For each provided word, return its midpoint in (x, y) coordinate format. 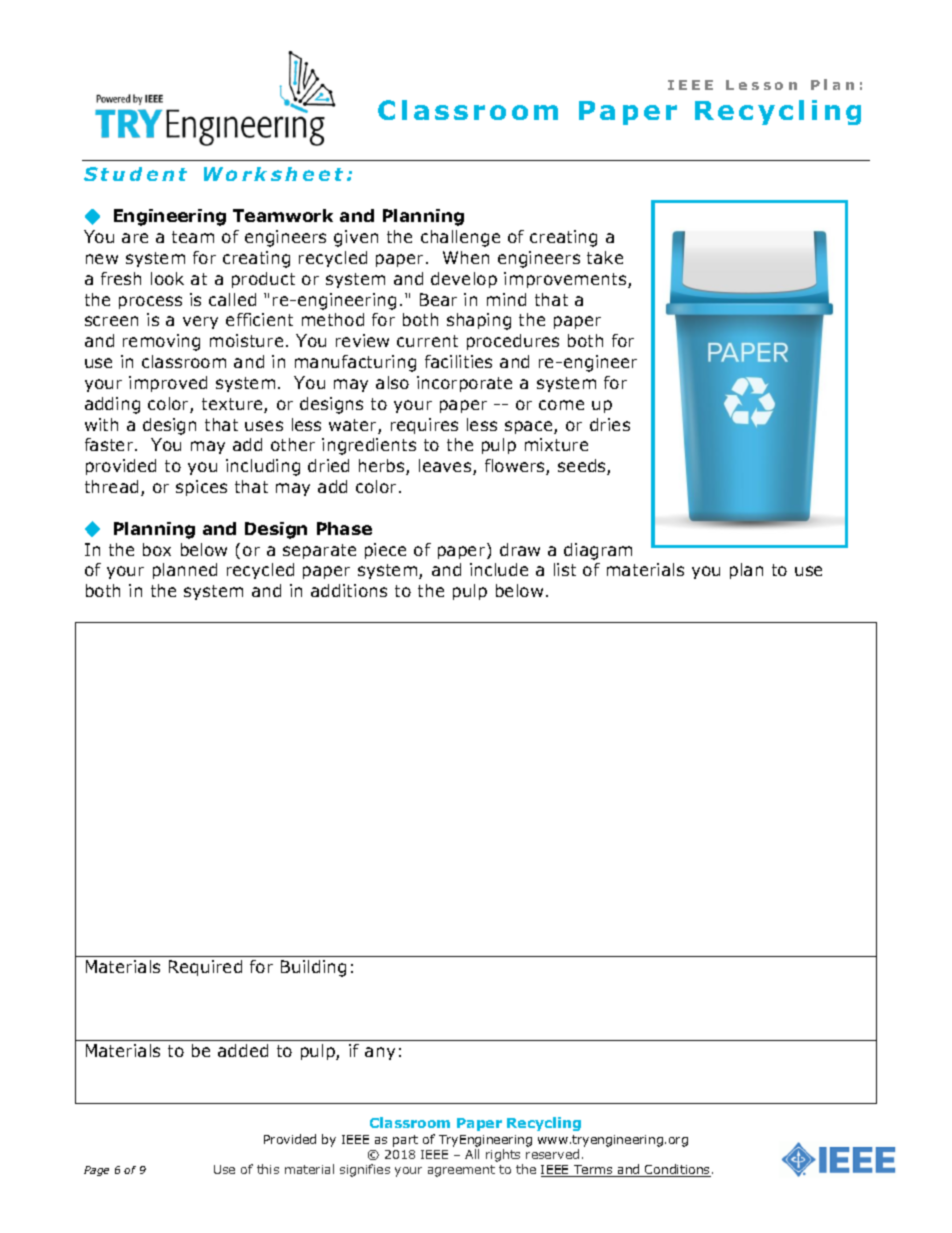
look (167, 278)
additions (349, 590)
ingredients (369, 446)
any (380, 1053)
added (243, 1050)
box (157, 549)
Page (96, 1171)
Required (205, 968)
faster (110, 444)
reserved (552, 1154)
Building (313, 968)
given (356, 238)
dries (610, 424)
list (565, 569)
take (605, 257)
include (499, 569)
